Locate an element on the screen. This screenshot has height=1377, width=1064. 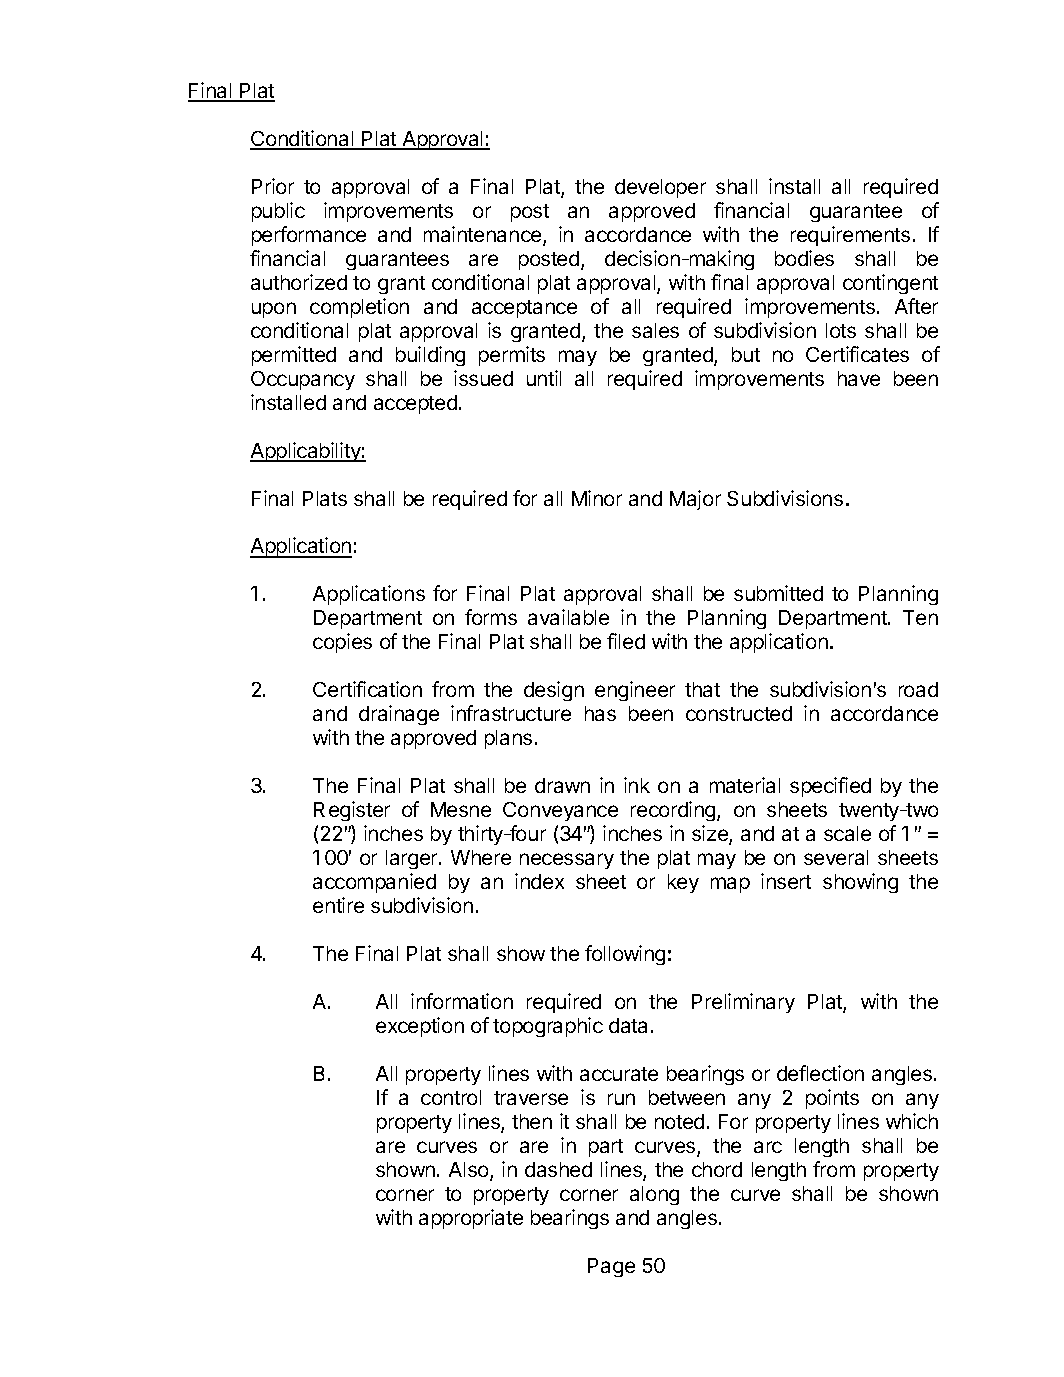
appropriate is located at coordinates (471, 1219).
